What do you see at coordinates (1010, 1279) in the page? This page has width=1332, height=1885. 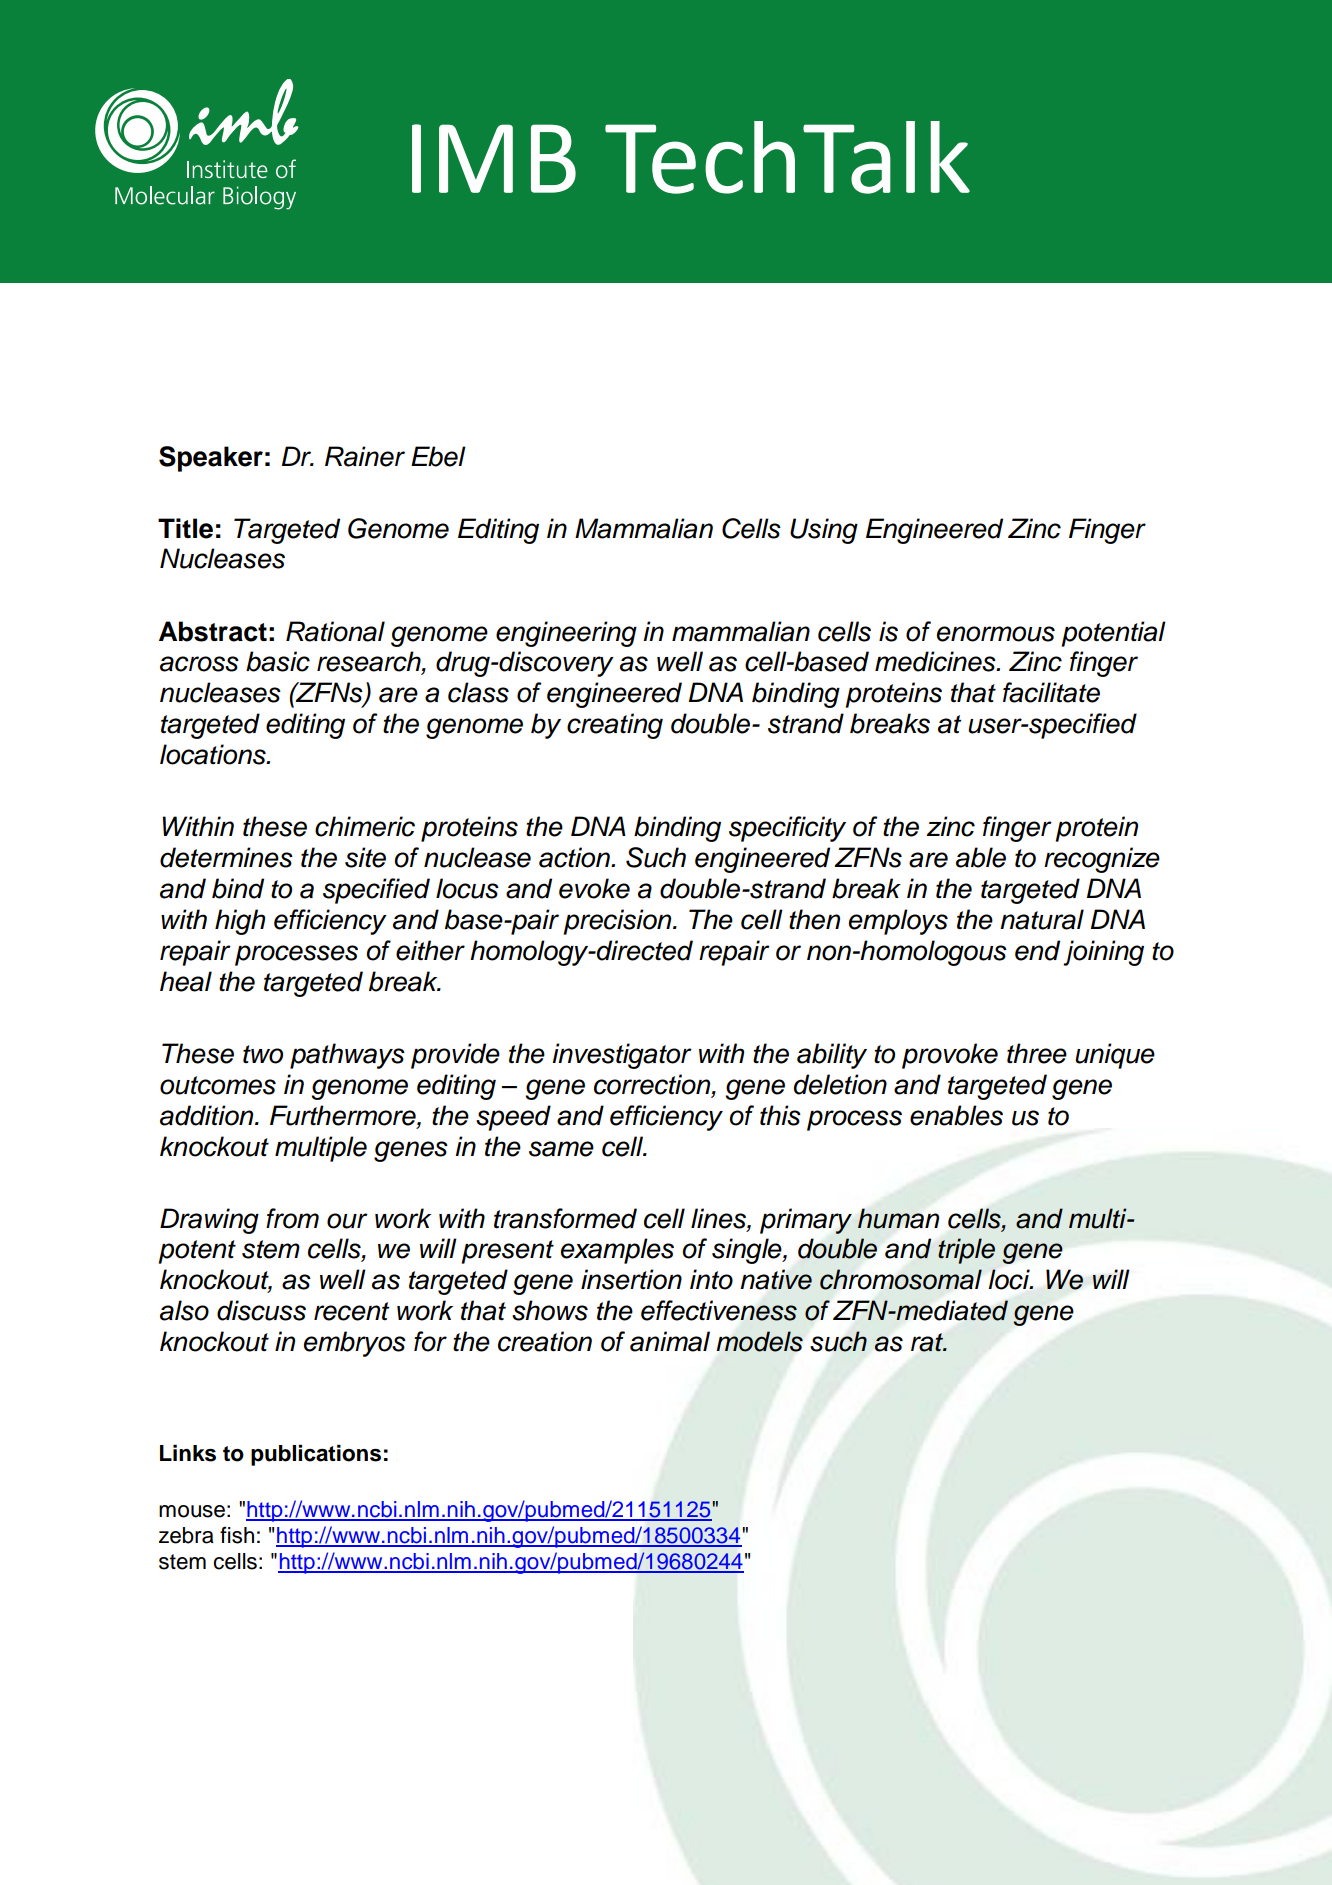 I see `loci` at bounding box center [1010, 1279].
